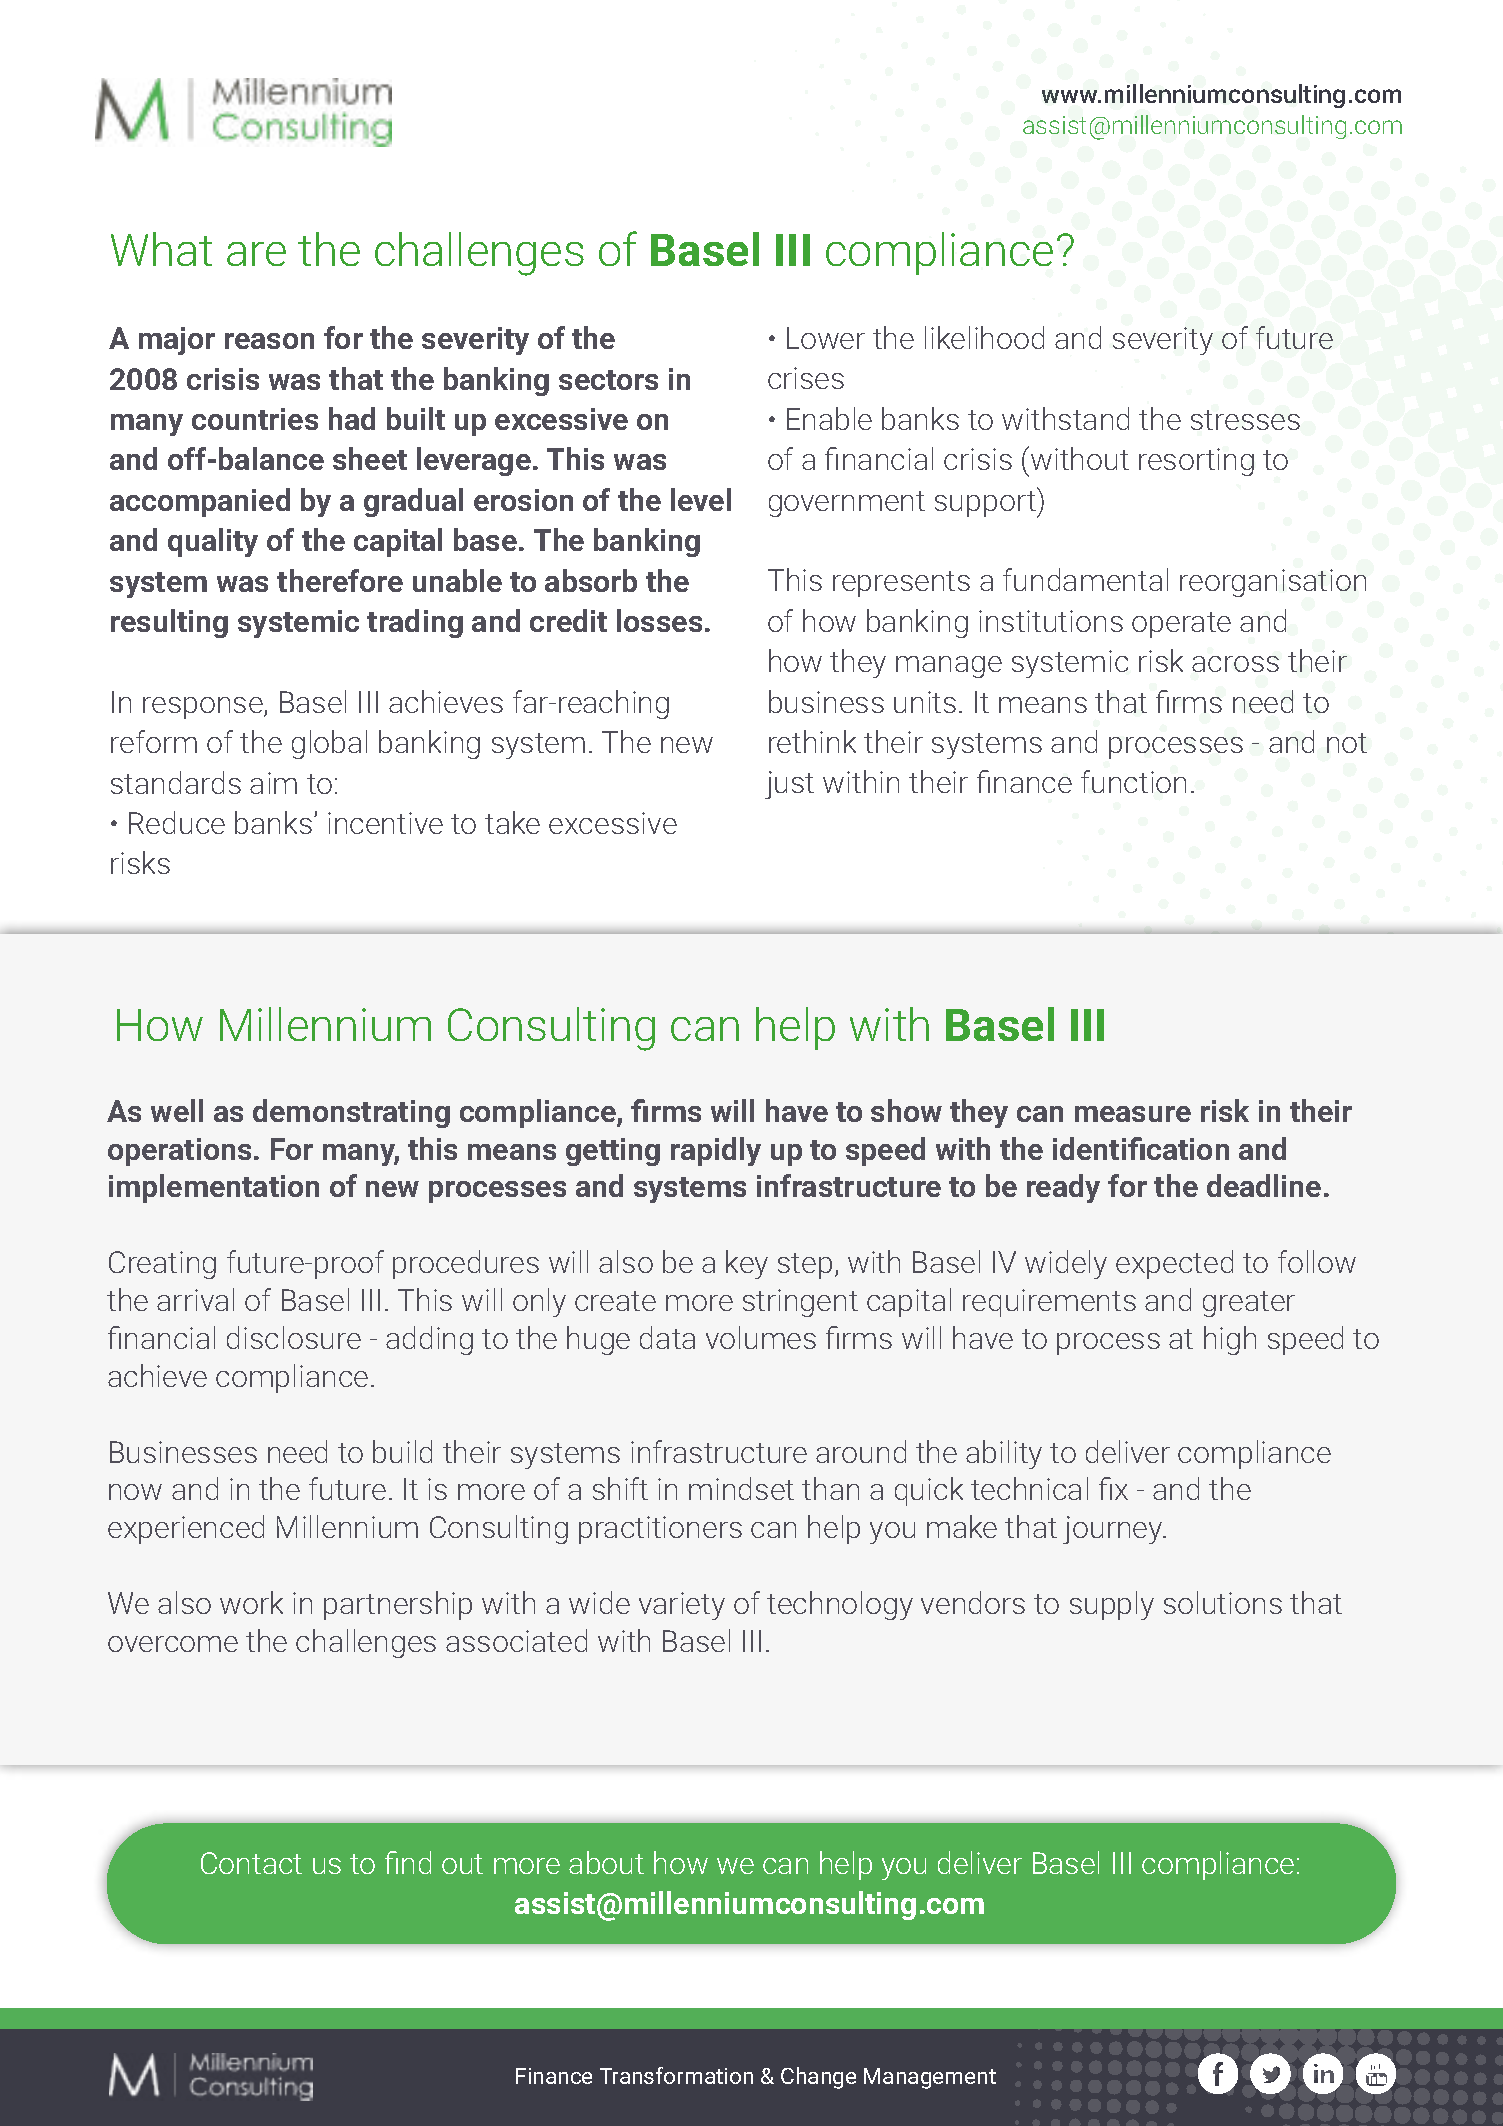  I want to click on volumes, so click(761, 1337).
